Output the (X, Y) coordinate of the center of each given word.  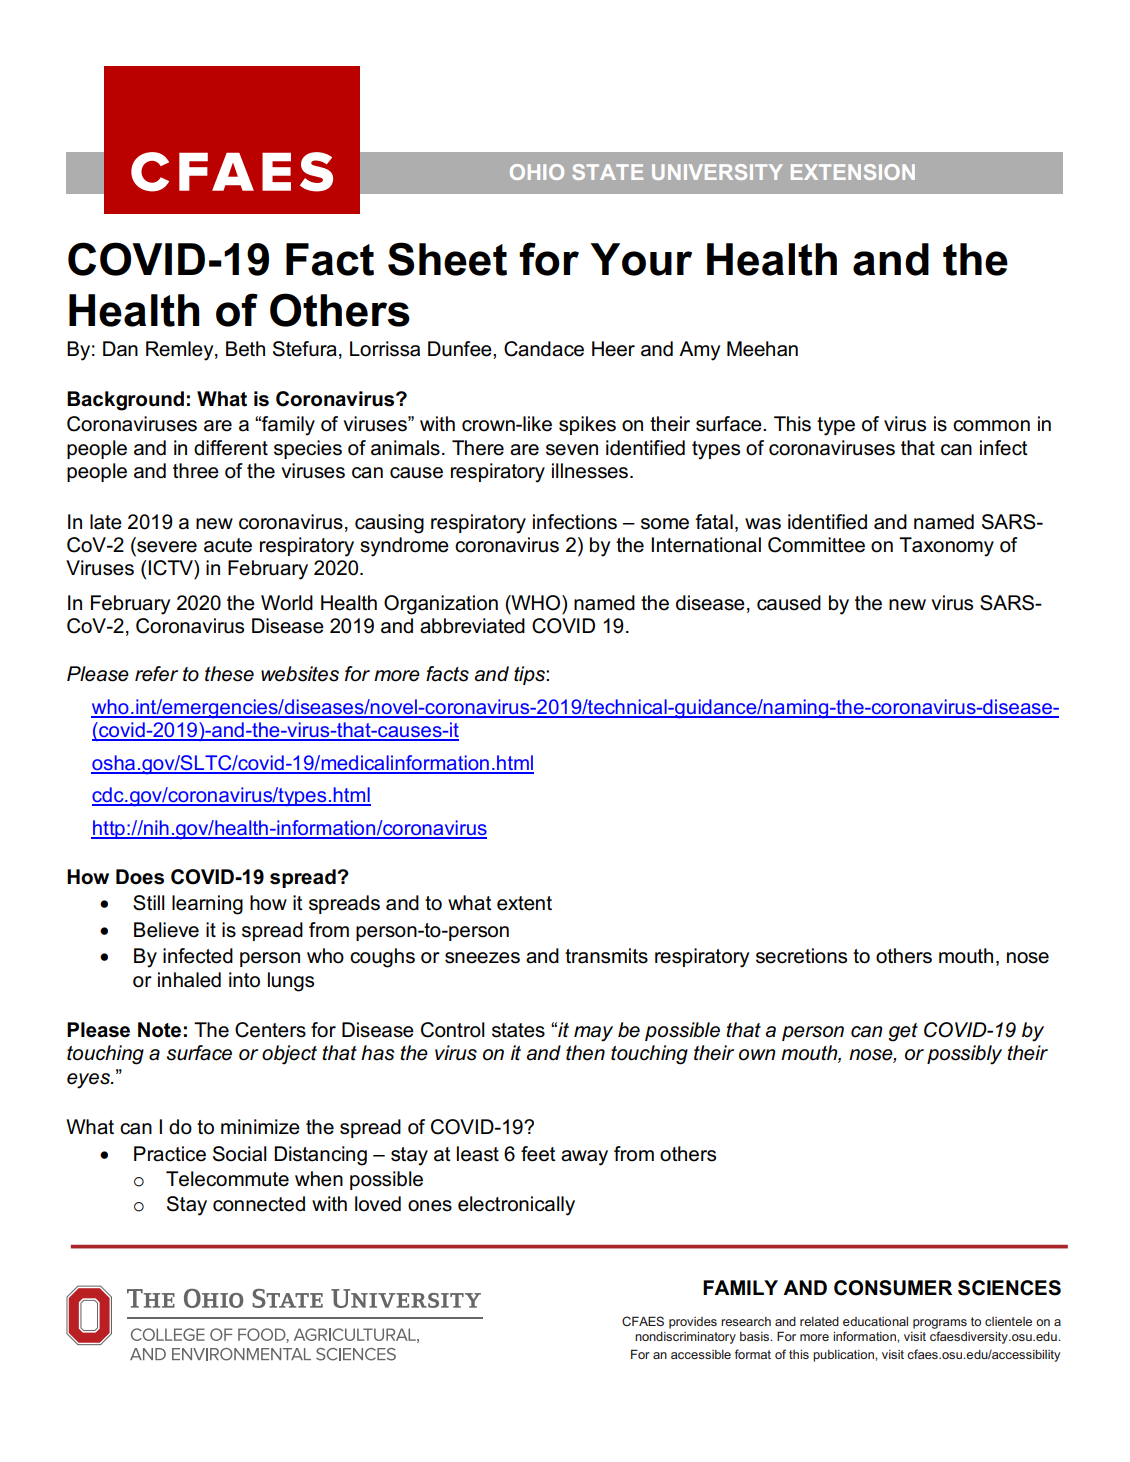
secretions (801, 956)
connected (259, 1204)
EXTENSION (853, 172)
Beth (245, 349)
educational (875, 1321)
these (229, 674)
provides (693, 1323)
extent (524, 903)
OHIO (537, 172)
